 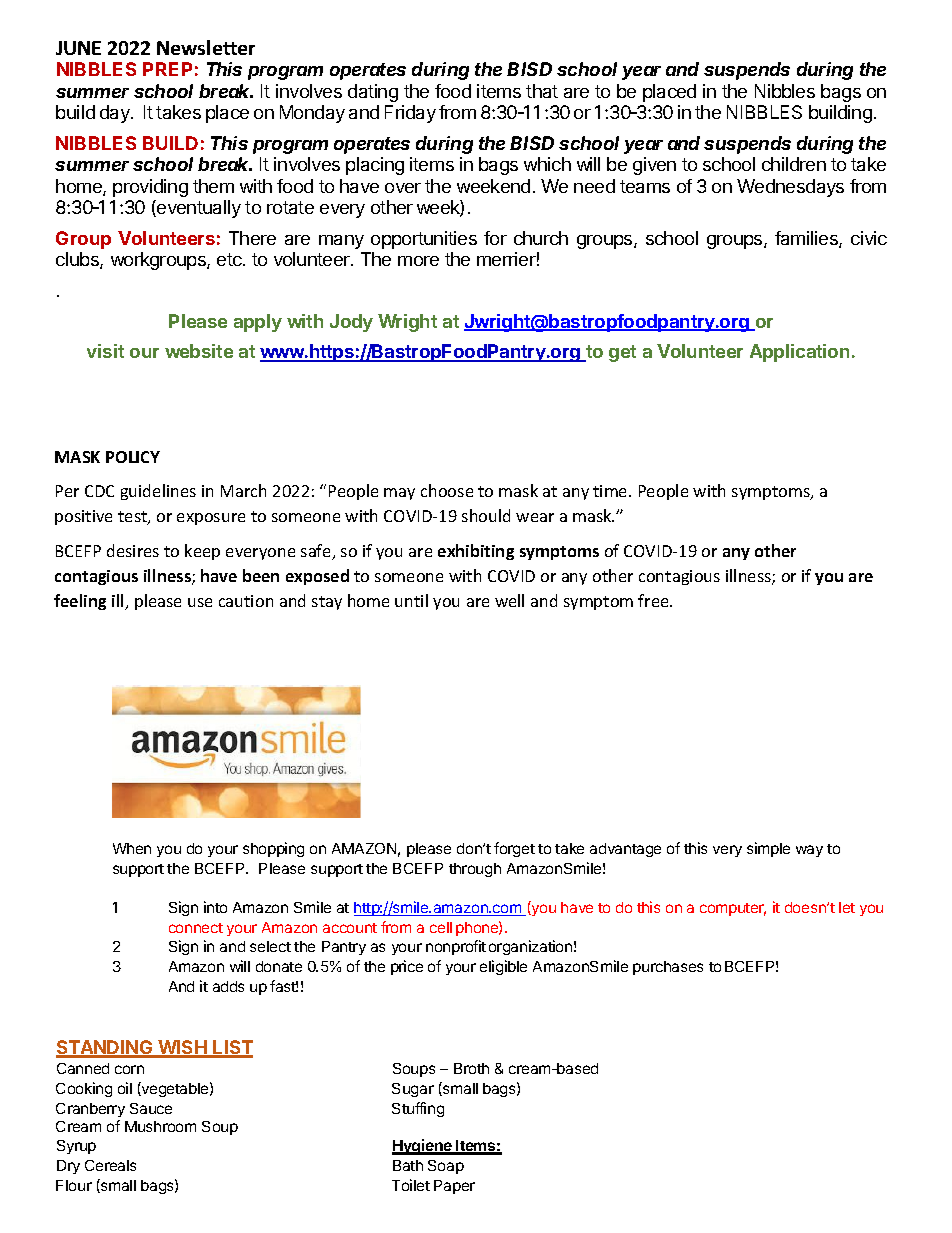 What do you see at coordinates (509, 600) in the screenshot?
I see `well` at bounding box center [509, 600].
